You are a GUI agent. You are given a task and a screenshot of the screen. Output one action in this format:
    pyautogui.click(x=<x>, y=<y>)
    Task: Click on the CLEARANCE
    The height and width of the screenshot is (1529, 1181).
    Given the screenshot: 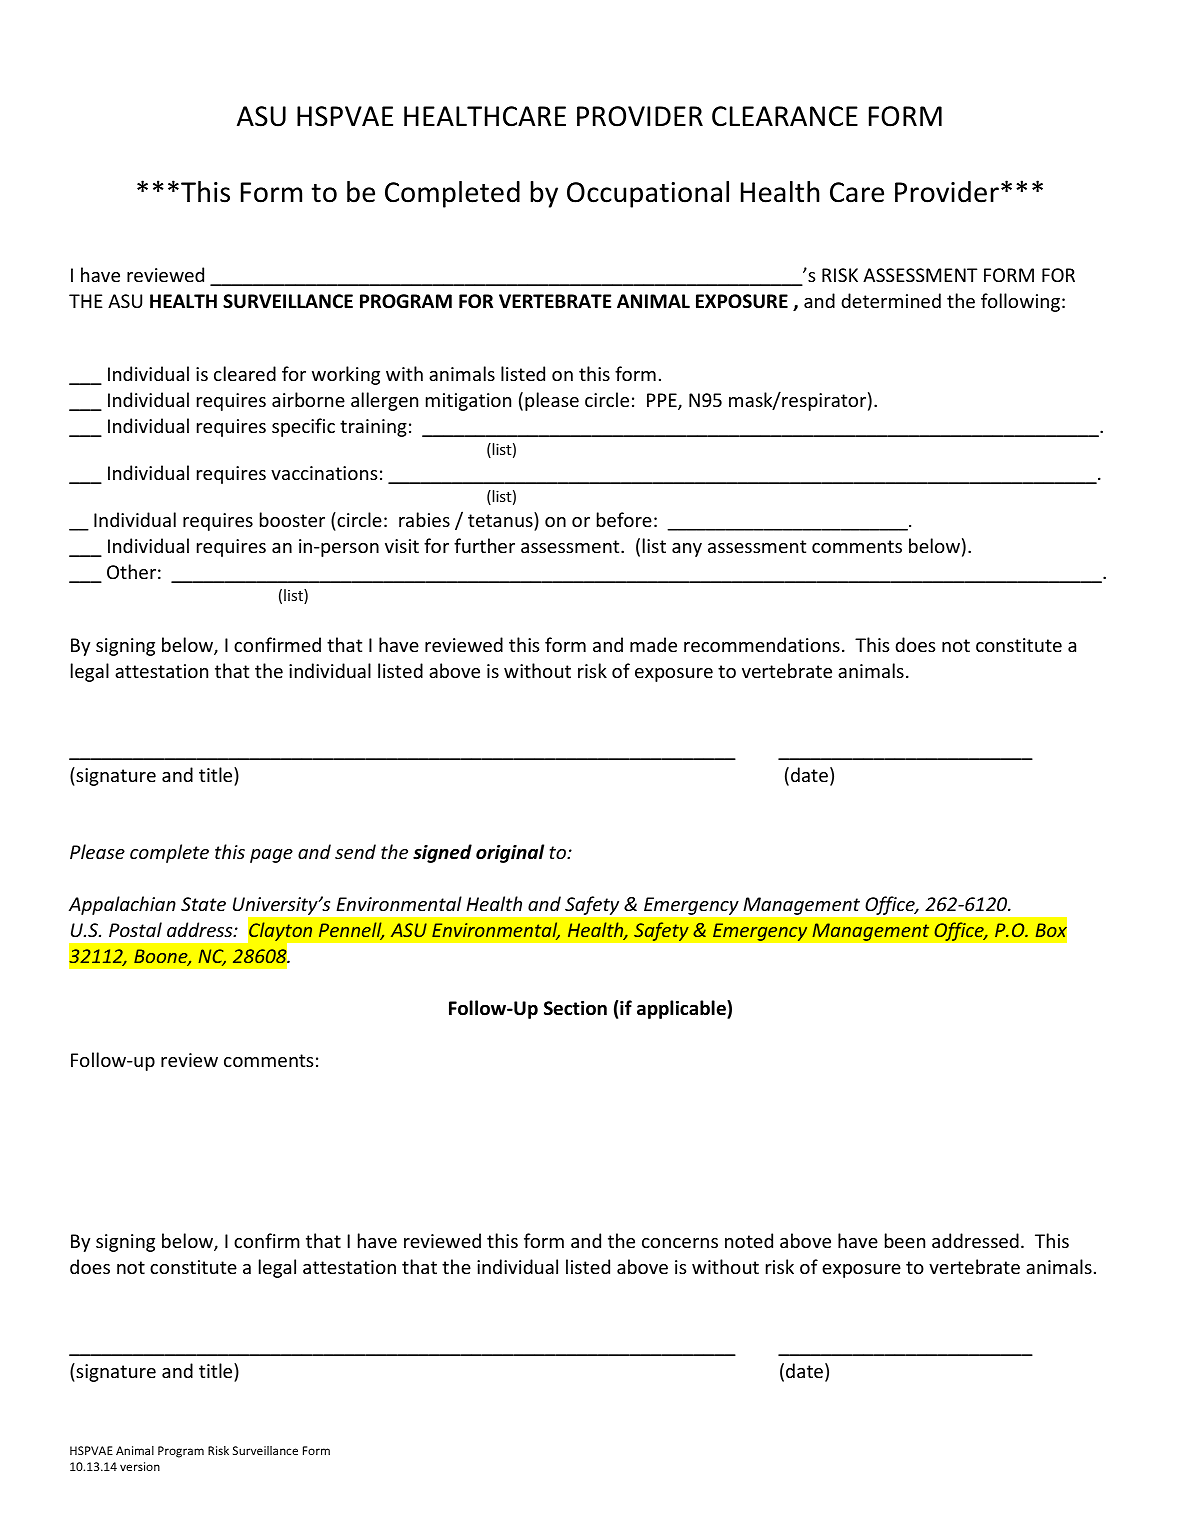 What is the action you would take?
    pyautogui.click(x=785, y=116)
